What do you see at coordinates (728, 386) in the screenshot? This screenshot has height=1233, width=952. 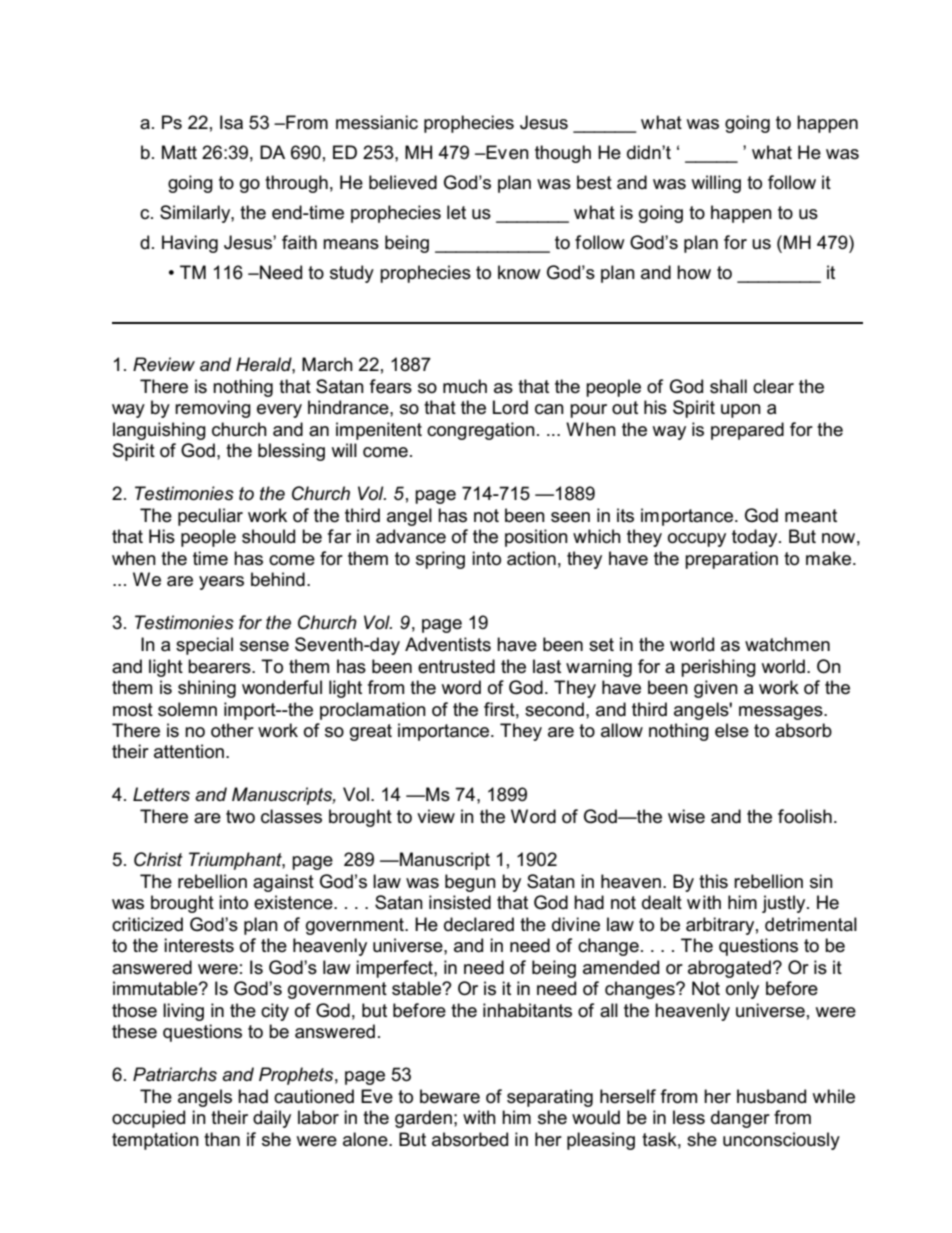 I see `shall` at bounding box center [728, 386].
